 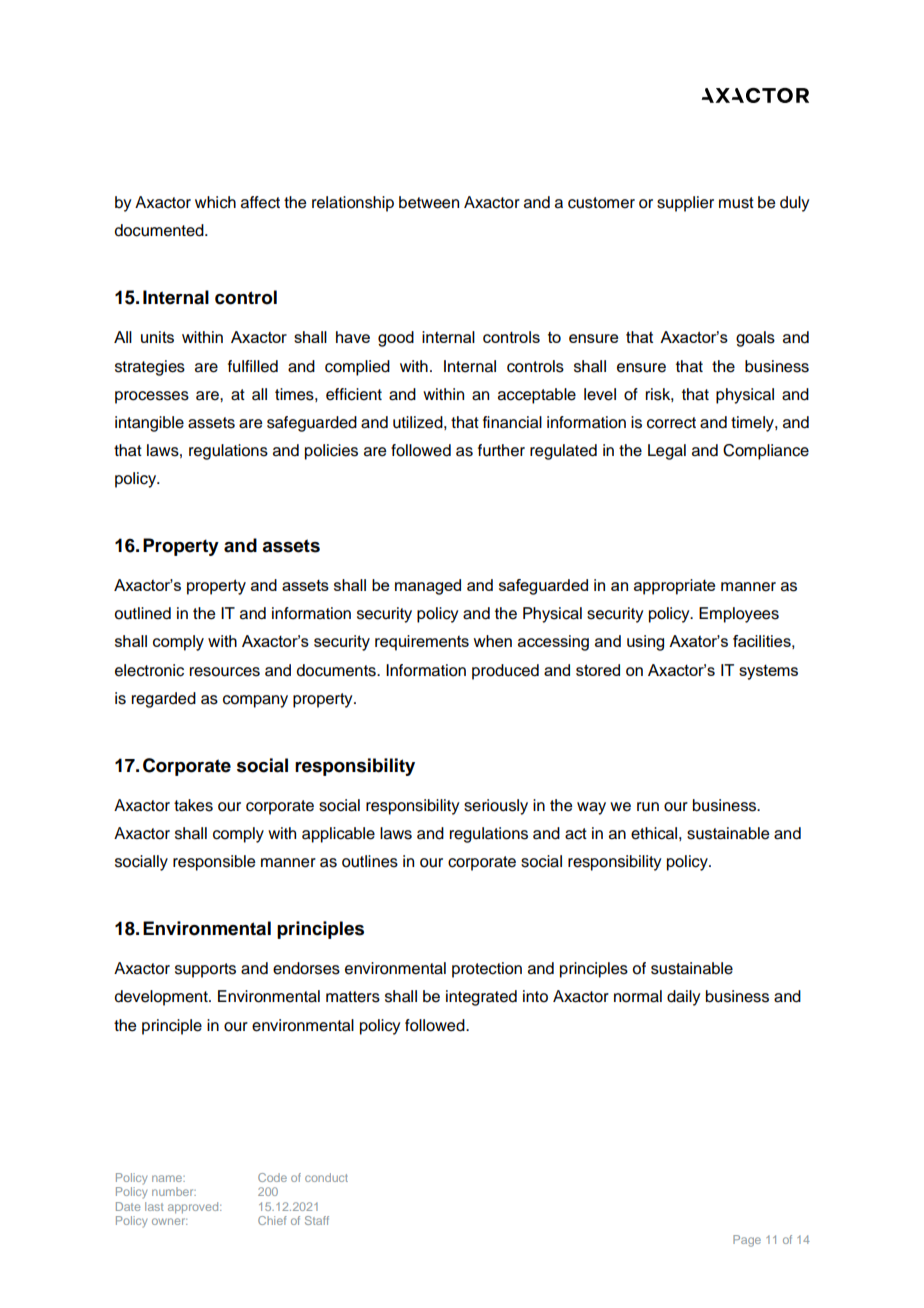 I want to click on further, so click(x=501, y=450).
